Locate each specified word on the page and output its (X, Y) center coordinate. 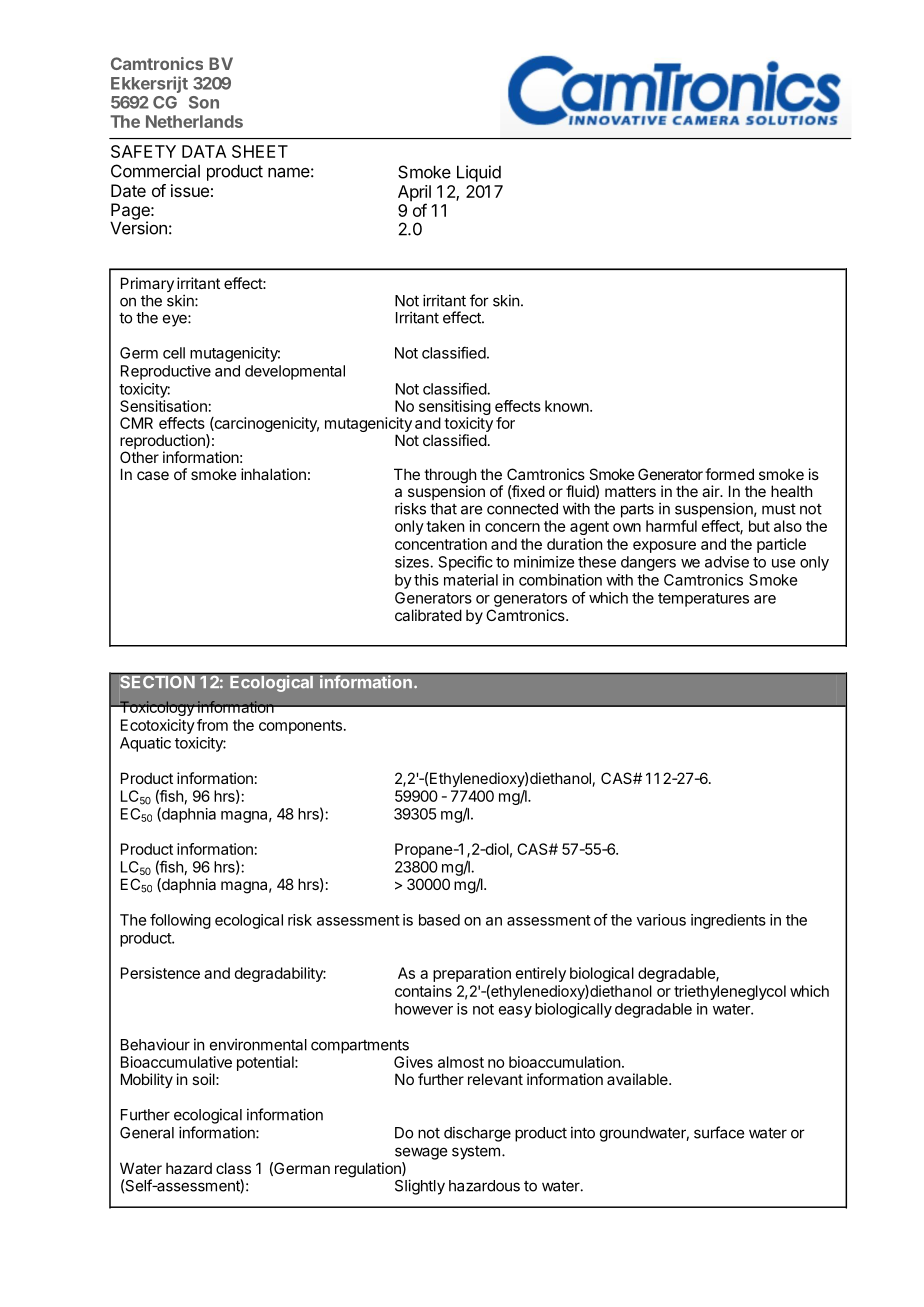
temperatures (703, 600)
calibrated (428, 615)
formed (729, 474)
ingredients (728, 921)
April (414, 194)
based (439, 920)
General (147, 1133)
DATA (204, 151)
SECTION (157, 680)
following (180, 921)
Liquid (479, 173)
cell (174, 353)
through (450, 477)
